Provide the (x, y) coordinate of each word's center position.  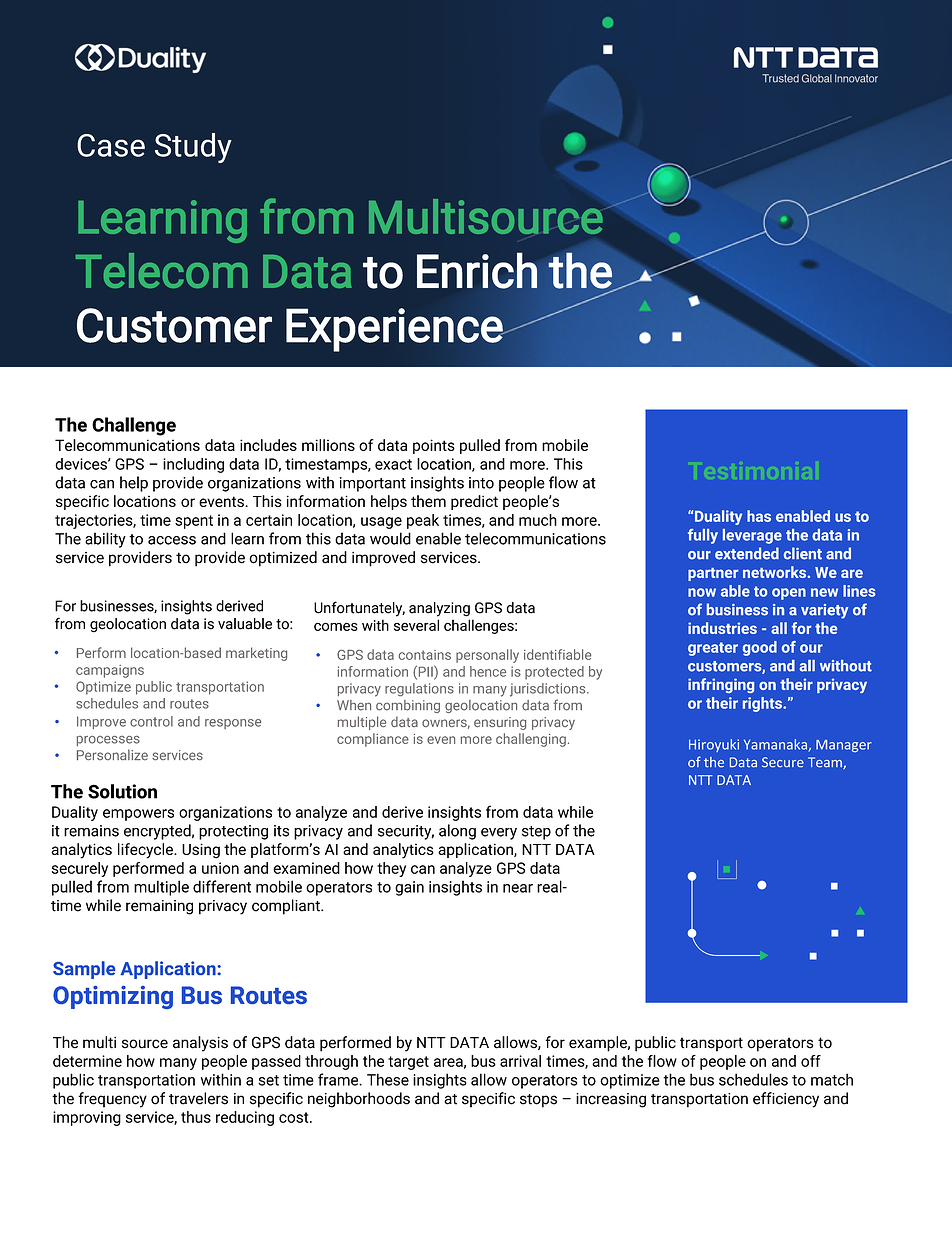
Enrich (477, 270)
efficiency (786, 1100)
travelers (198, 1098)
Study (193, 148)
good (760, 648)
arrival (520, 1061)
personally (487, 656)
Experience (395, 330)
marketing (256, 654)
